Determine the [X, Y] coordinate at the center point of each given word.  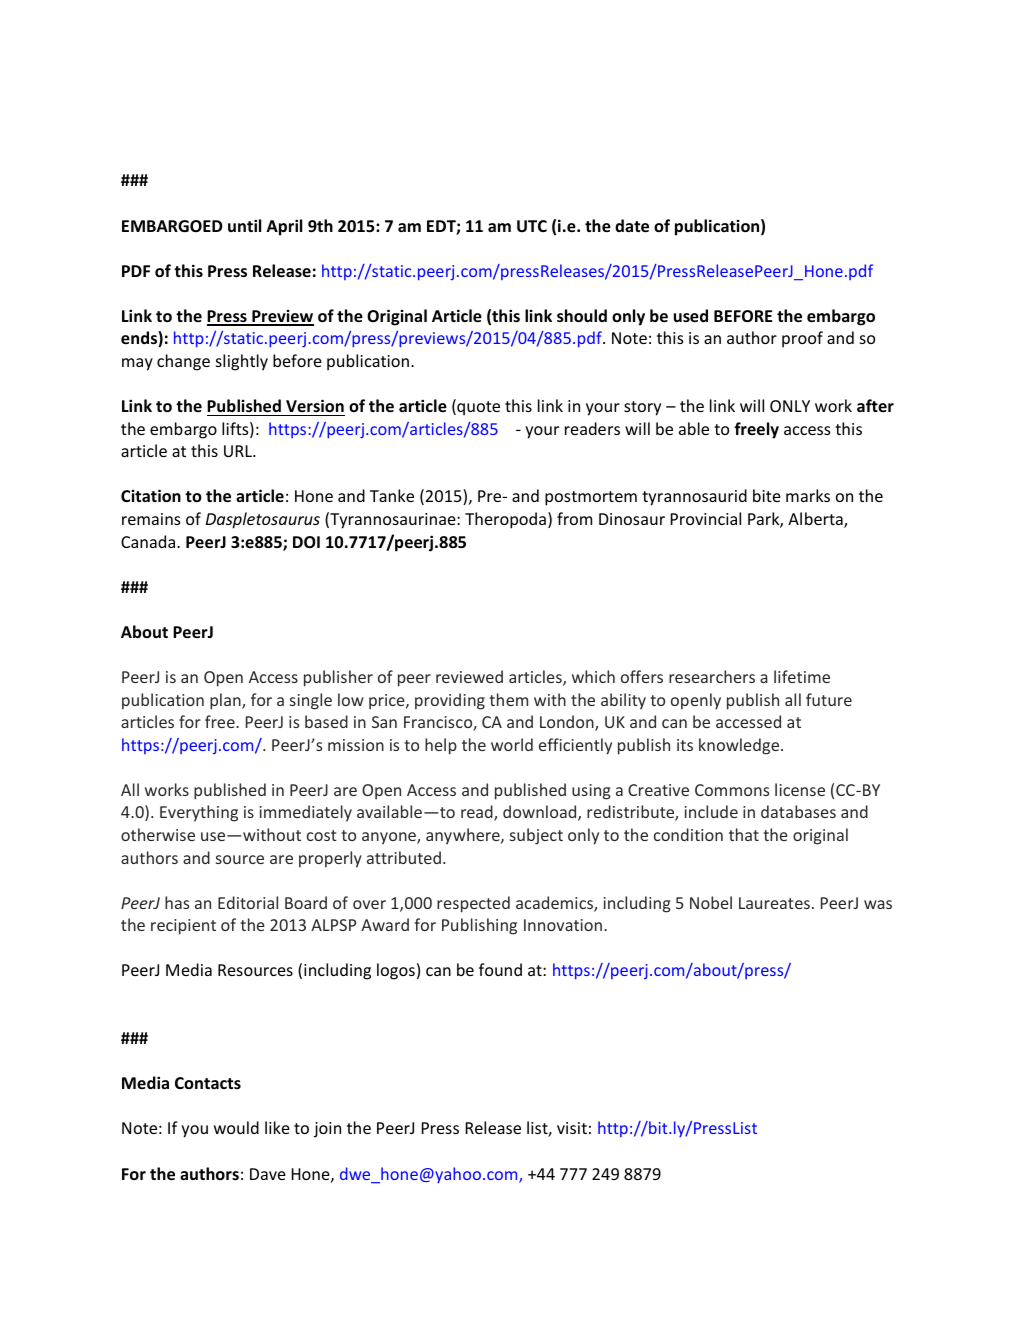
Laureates [774, 903]
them [508, 699]
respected [473, 904]
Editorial [248, 902]
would [236, 1127]
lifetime [802, 676]
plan [226, 701]
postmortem [591, 498]
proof [802, 339]
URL [239, 451]
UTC [532, 226]
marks [808, 495]
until [244, 225]
